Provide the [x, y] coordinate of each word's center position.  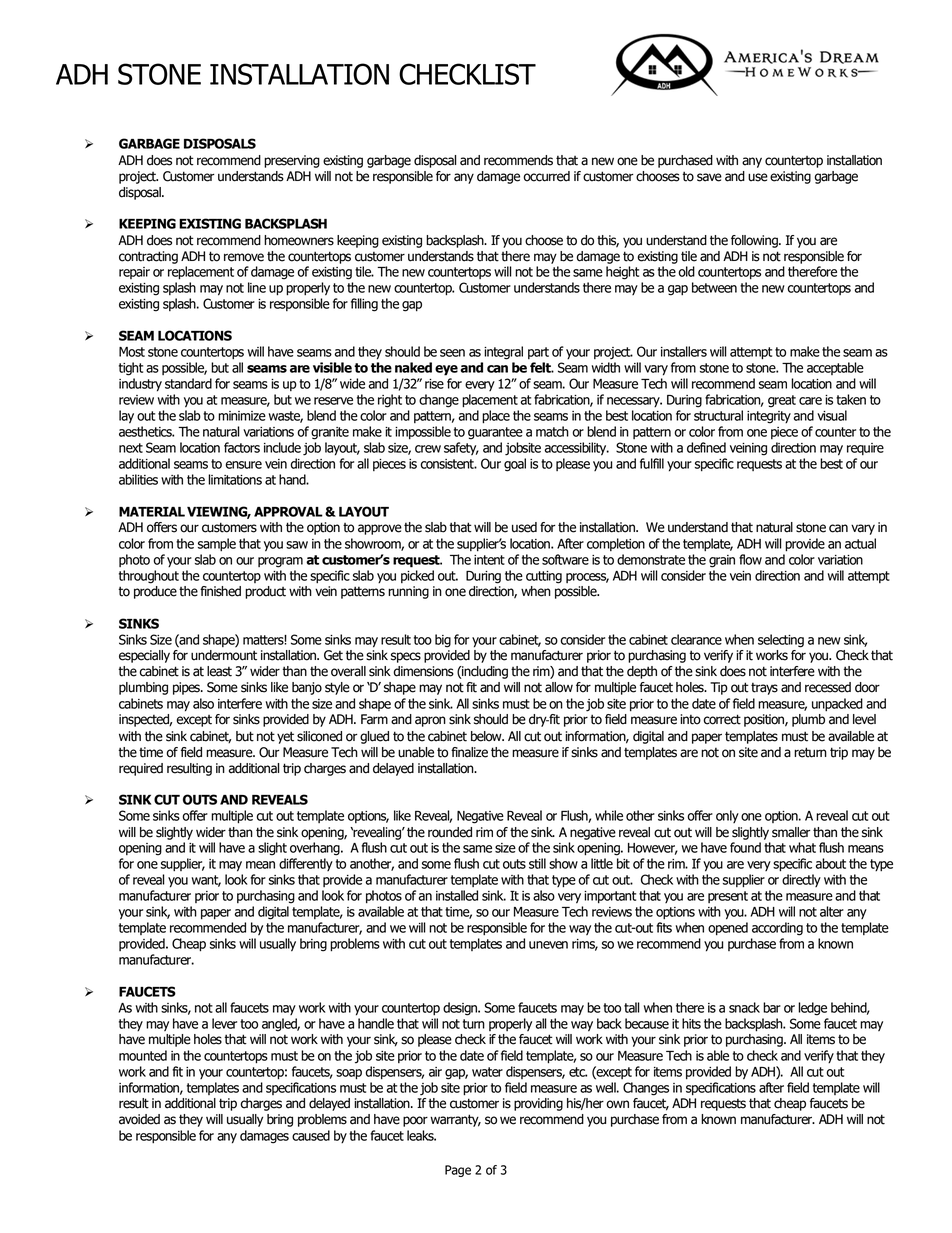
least [219, 671]
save [709, 177]
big [443, 641]
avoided [139, 1119]
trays [764, 689]
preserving [292, 161]
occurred [546, 176]
